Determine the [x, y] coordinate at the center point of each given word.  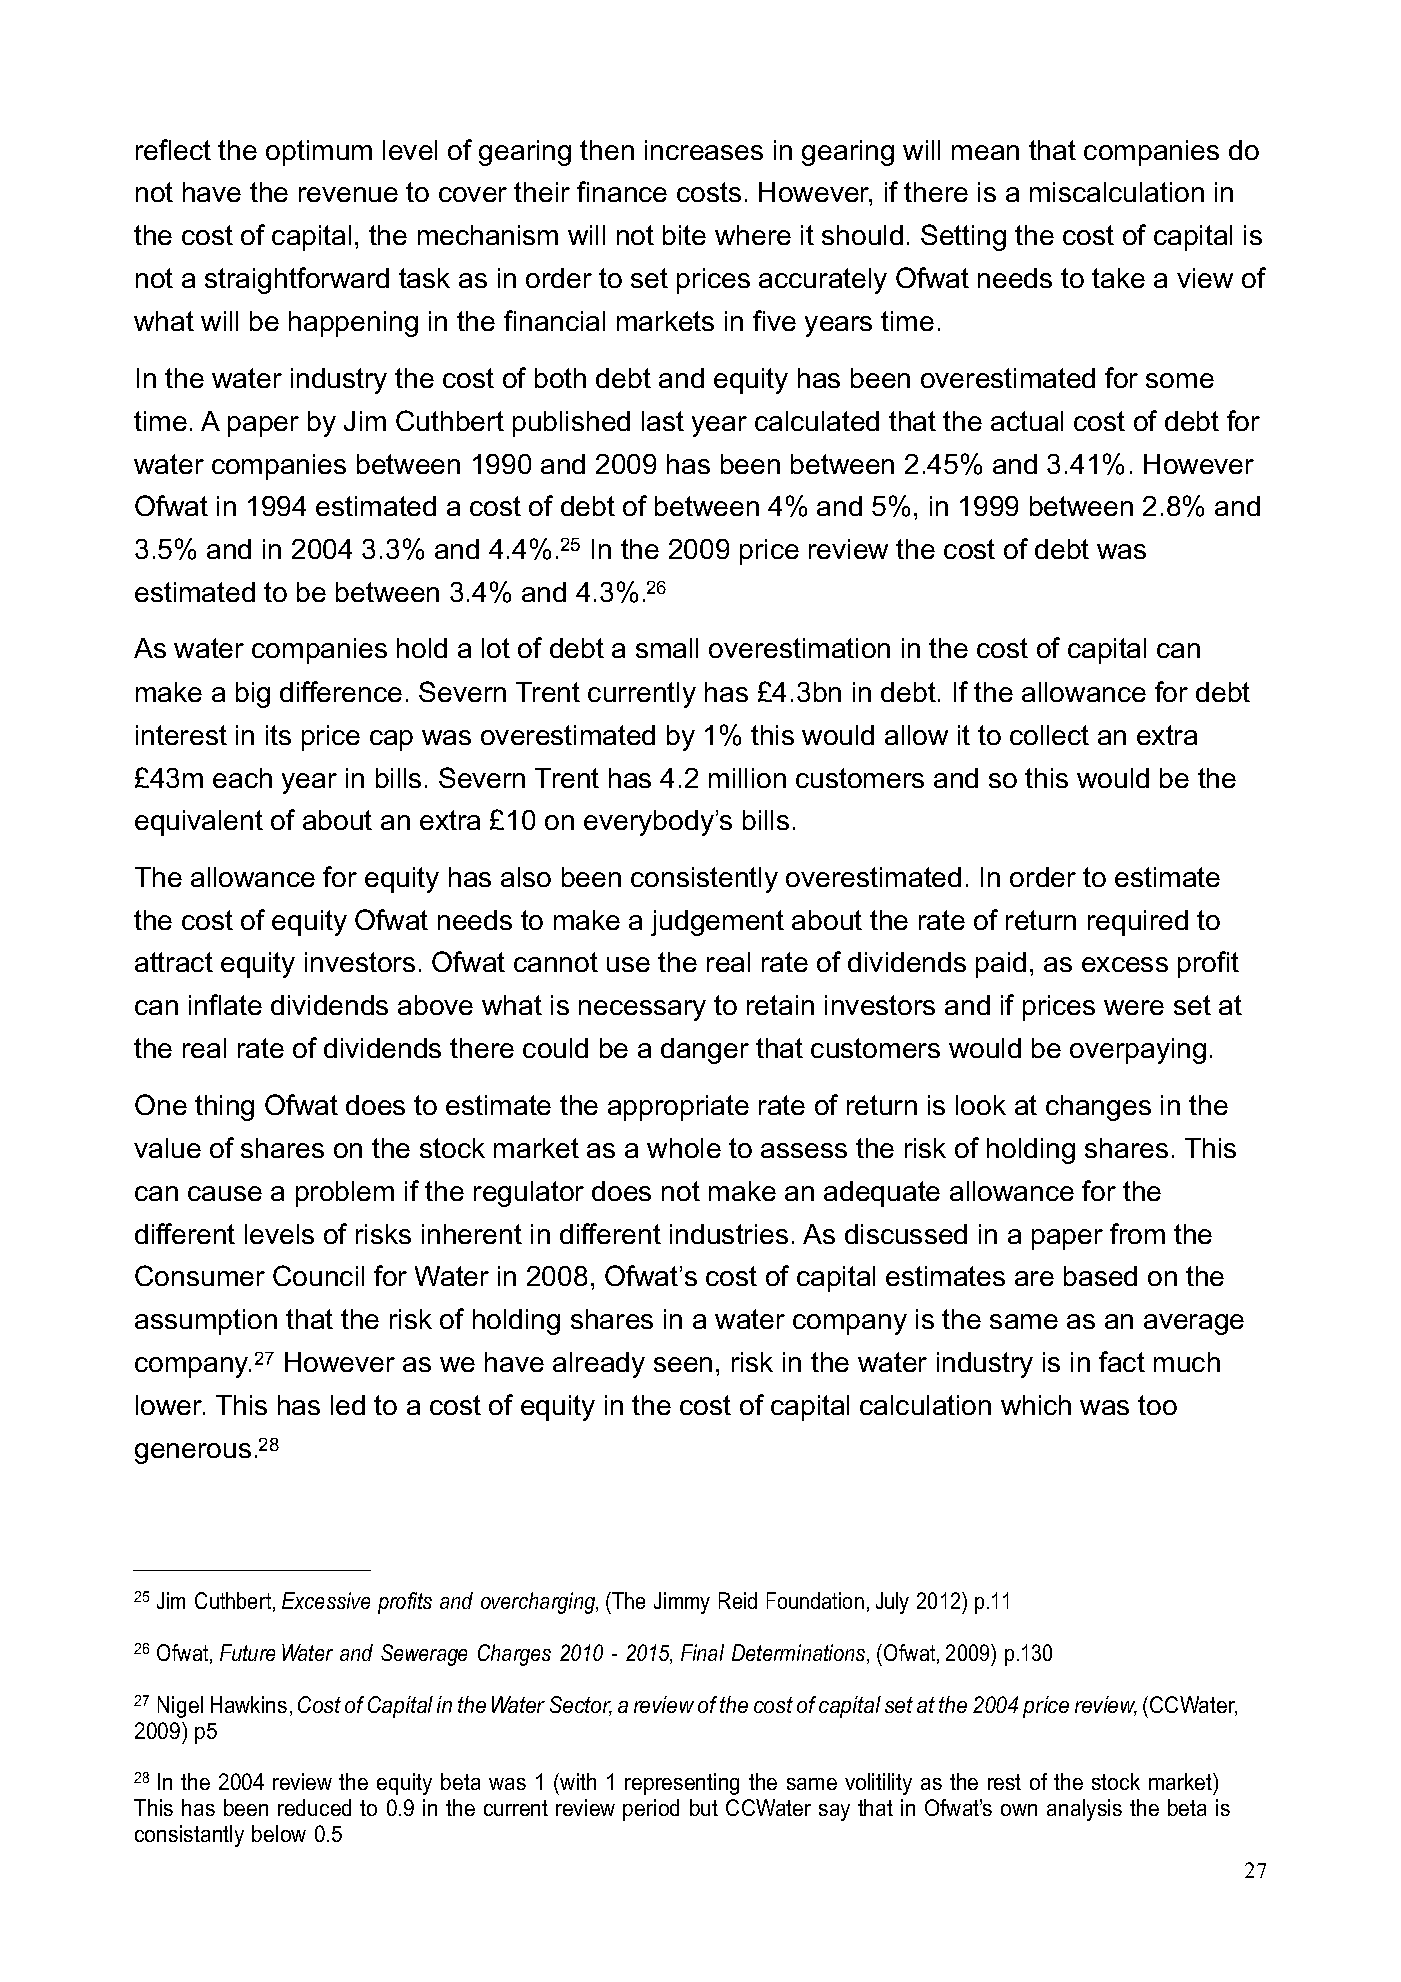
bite [684, 235]
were [1134, 1007]
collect [1049, 735]
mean [985, 152]
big [253, 695]
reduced [314, 1807]
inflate [225, 1004]
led [348, 1405]
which [1036, 1405]
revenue [348, 194]
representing [682, 1784]
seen [683, 1364]
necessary [642, 1010]
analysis [1084, 1810]
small [667, 648]
